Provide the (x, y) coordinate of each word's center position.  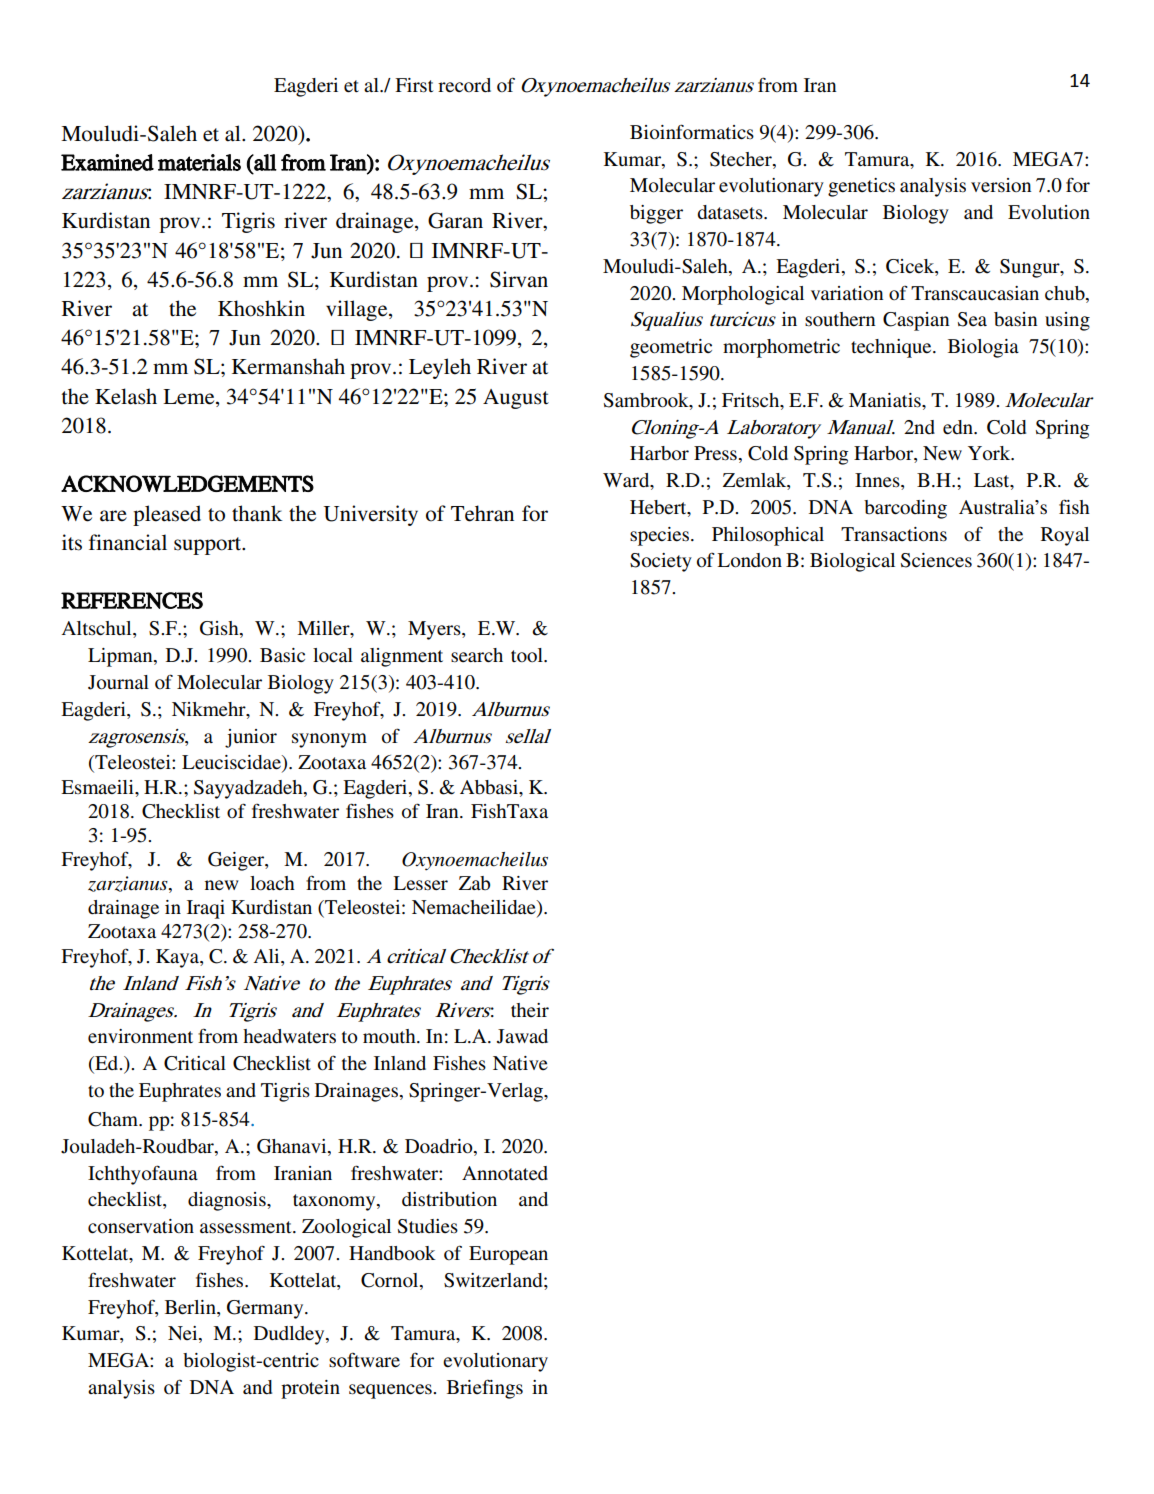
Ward (627, 481)
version (1001, 185)
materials (199, 162)
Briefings (485, 1389)
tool (528, 655)
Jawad (522, 1036)
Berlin (191, 1307)
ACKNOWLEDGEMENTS (187, 483)
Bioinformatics (692, 132)
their (530, 1010)
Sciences (936, 560)
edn (959, 427)
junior (251, 738)
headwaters (289, 1036)
